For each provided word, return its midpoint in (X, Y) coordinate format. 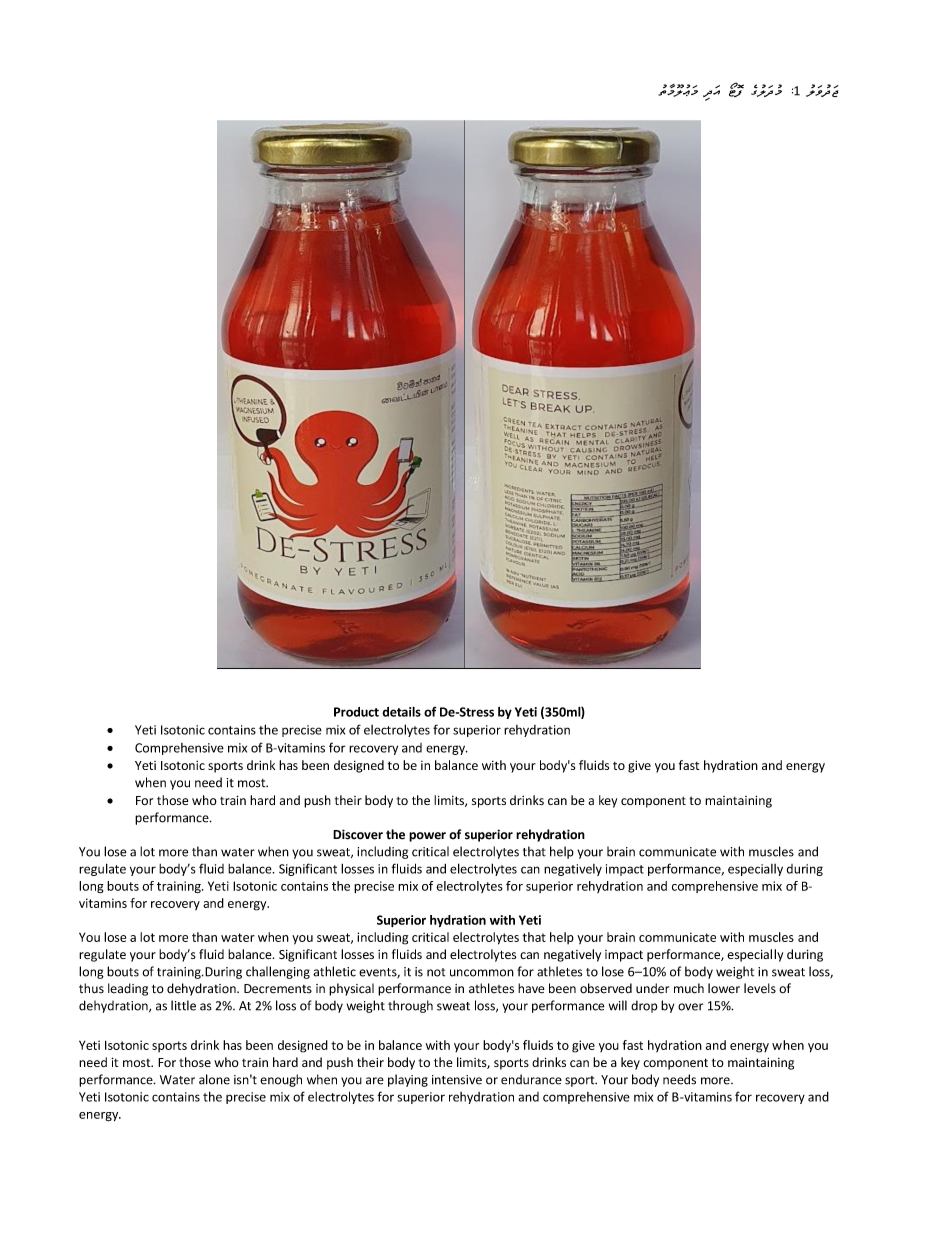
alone (214, 1079)
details (401, 711)
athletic (334, 971)
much (689, 988)
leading (128, 989)
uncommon (482, 973)
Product (356, 712)
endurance (531, 1079)
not (436, 972)
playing (408, 1080)
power (427, 837)
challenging (278, 972)
